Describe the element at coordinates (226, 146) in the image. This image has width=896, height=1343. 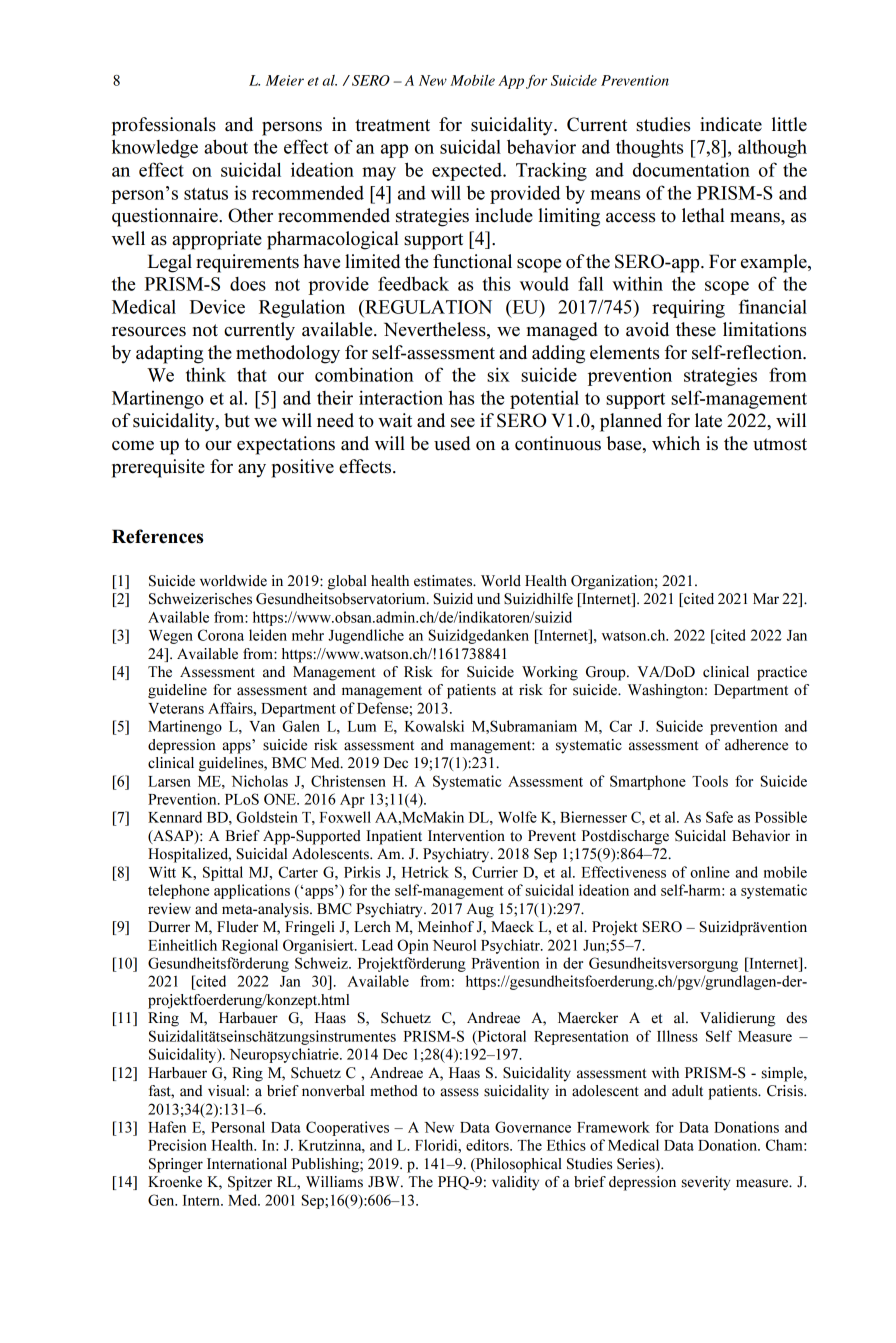
I see `about` at that location.
